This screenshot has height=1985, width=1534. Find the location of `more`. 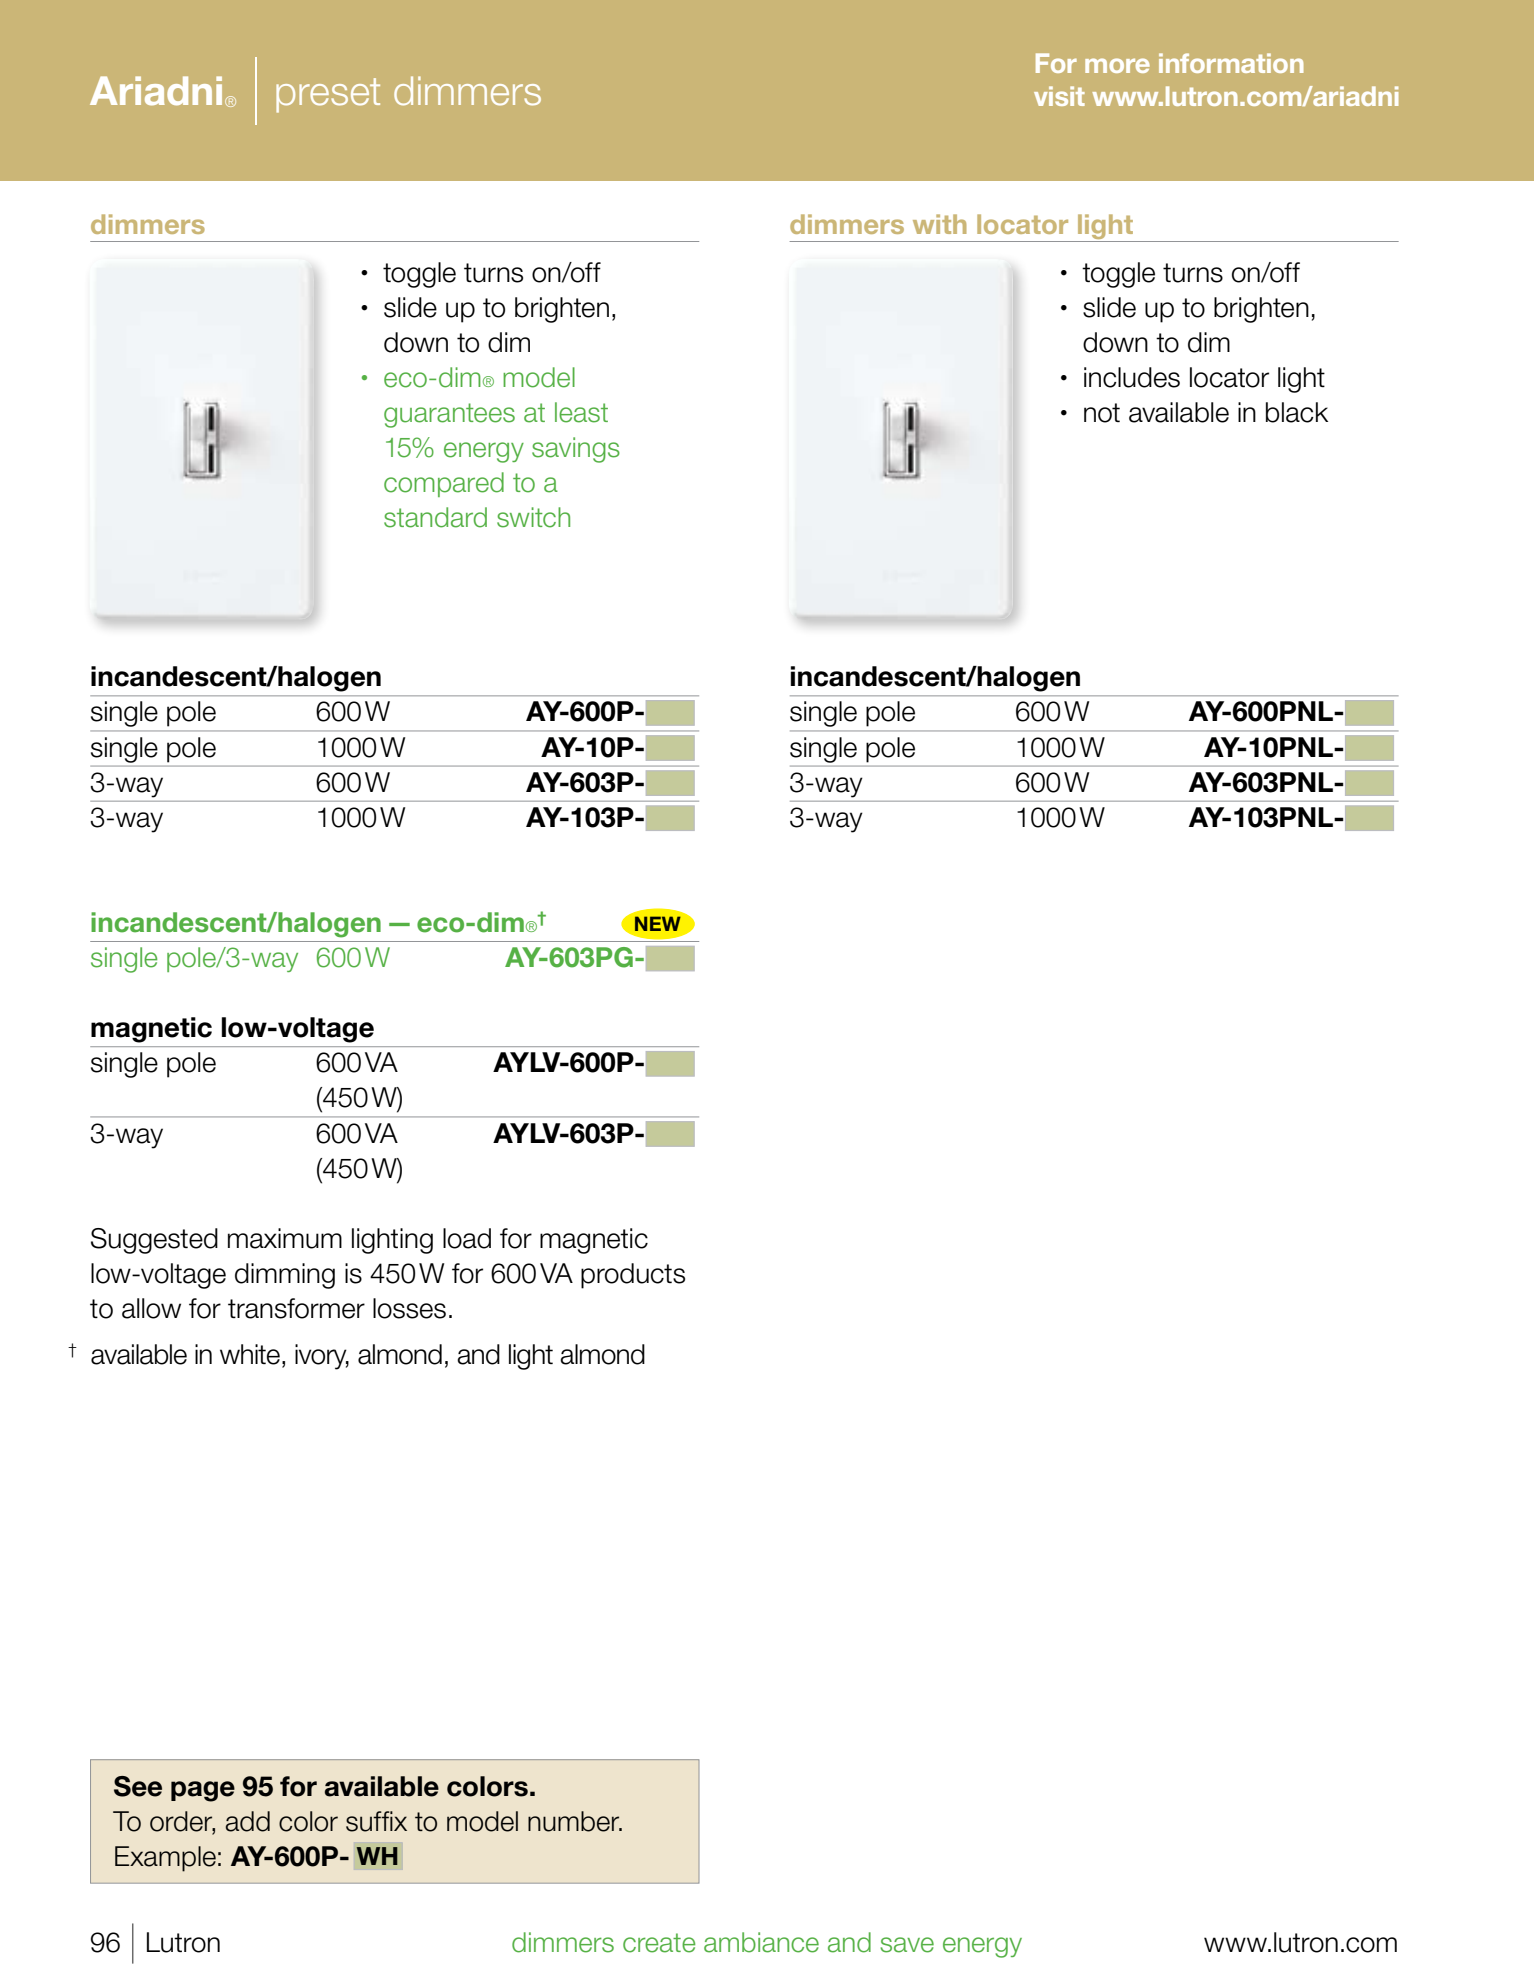

more is located at coordinates (1117, 65).
